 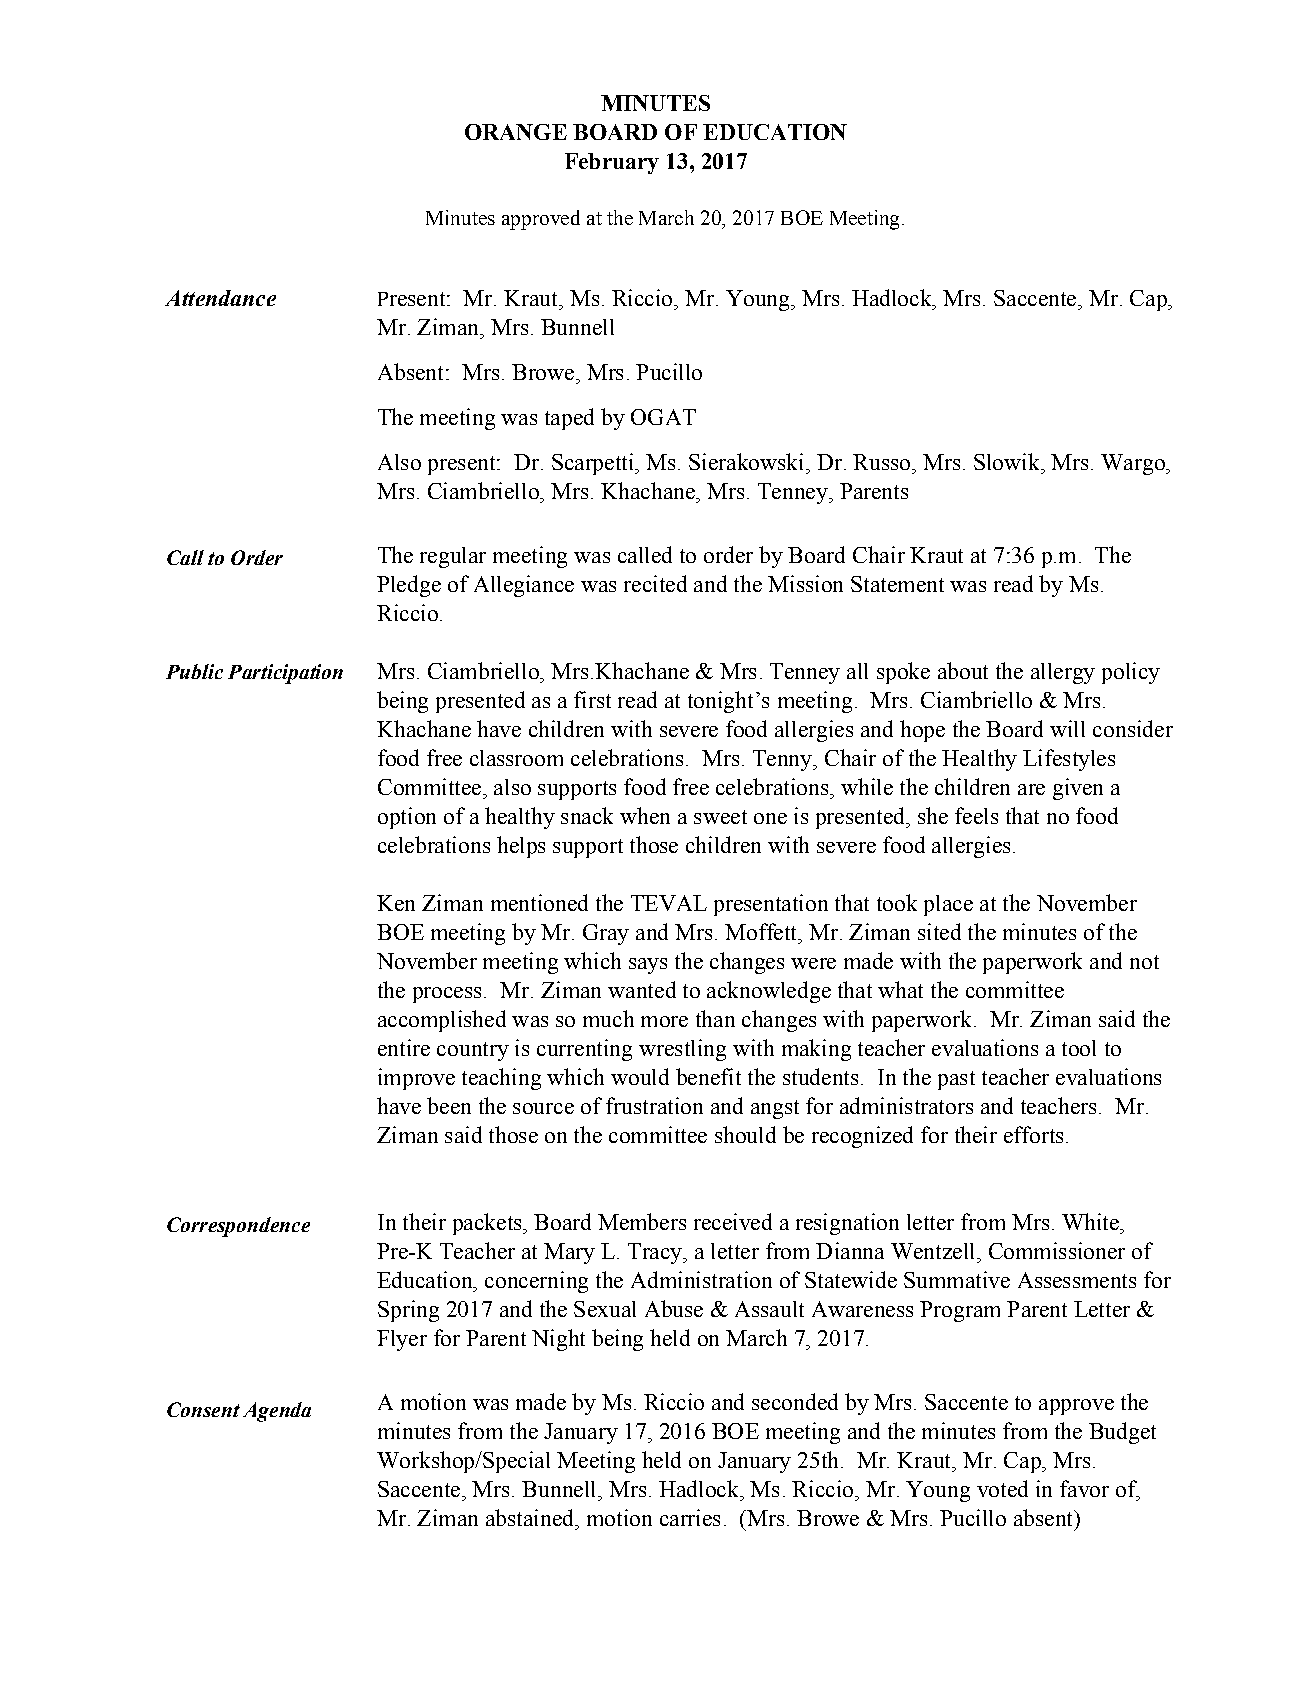 What do you see at coordinates (220, 298) in the screenshot?
I see `Attendance` at bounding box center [220, 298].
